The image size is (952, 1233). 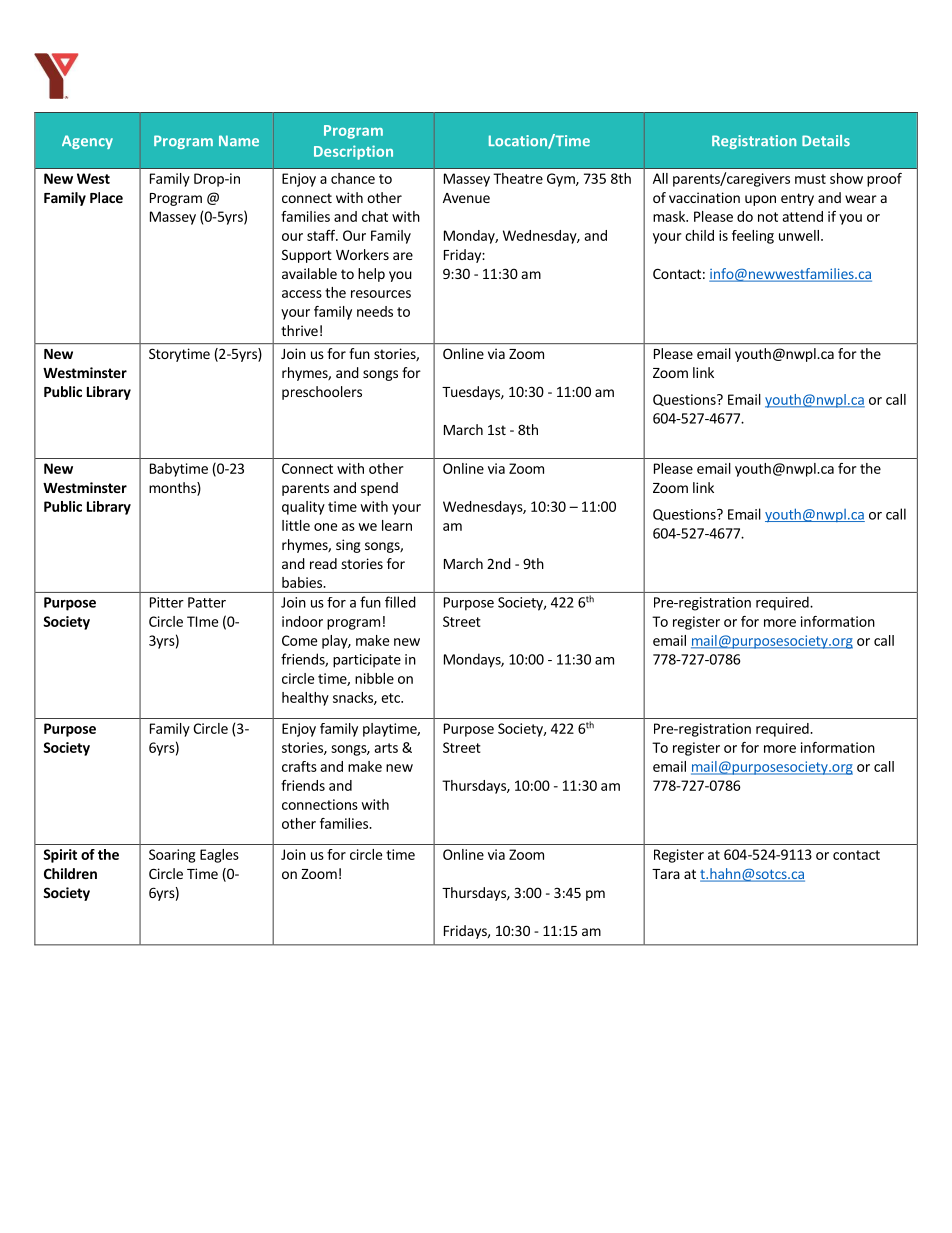 What do you see at coordinates (810, 179) in the document?
I see `must` at bounding box center [810, 179].
